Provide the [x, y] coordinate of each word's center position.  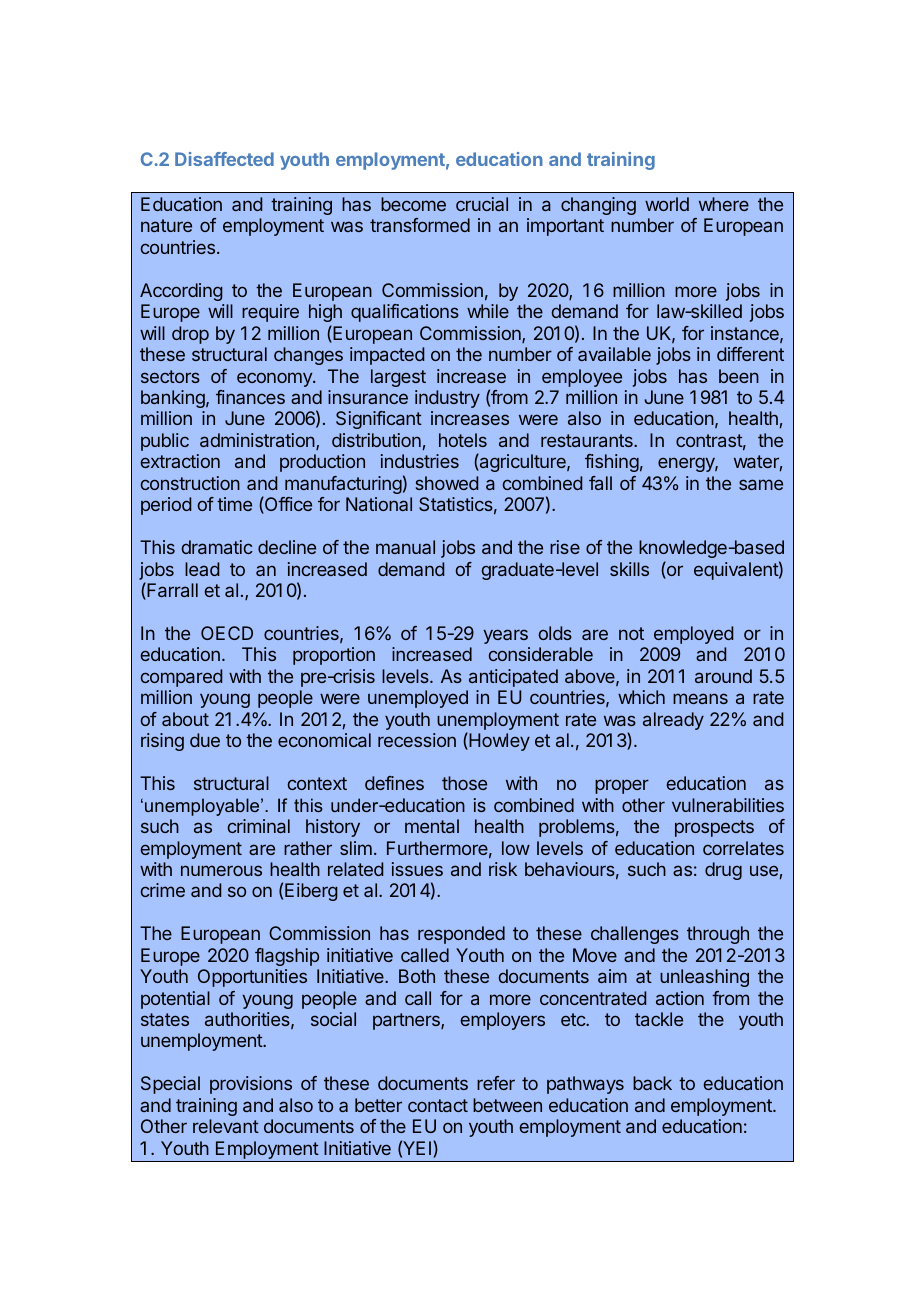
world [667, 204]
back [652, 1083]
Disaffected [224, 159]
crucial [482, 204]
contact [438, 1105]
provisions [251, 1085]
